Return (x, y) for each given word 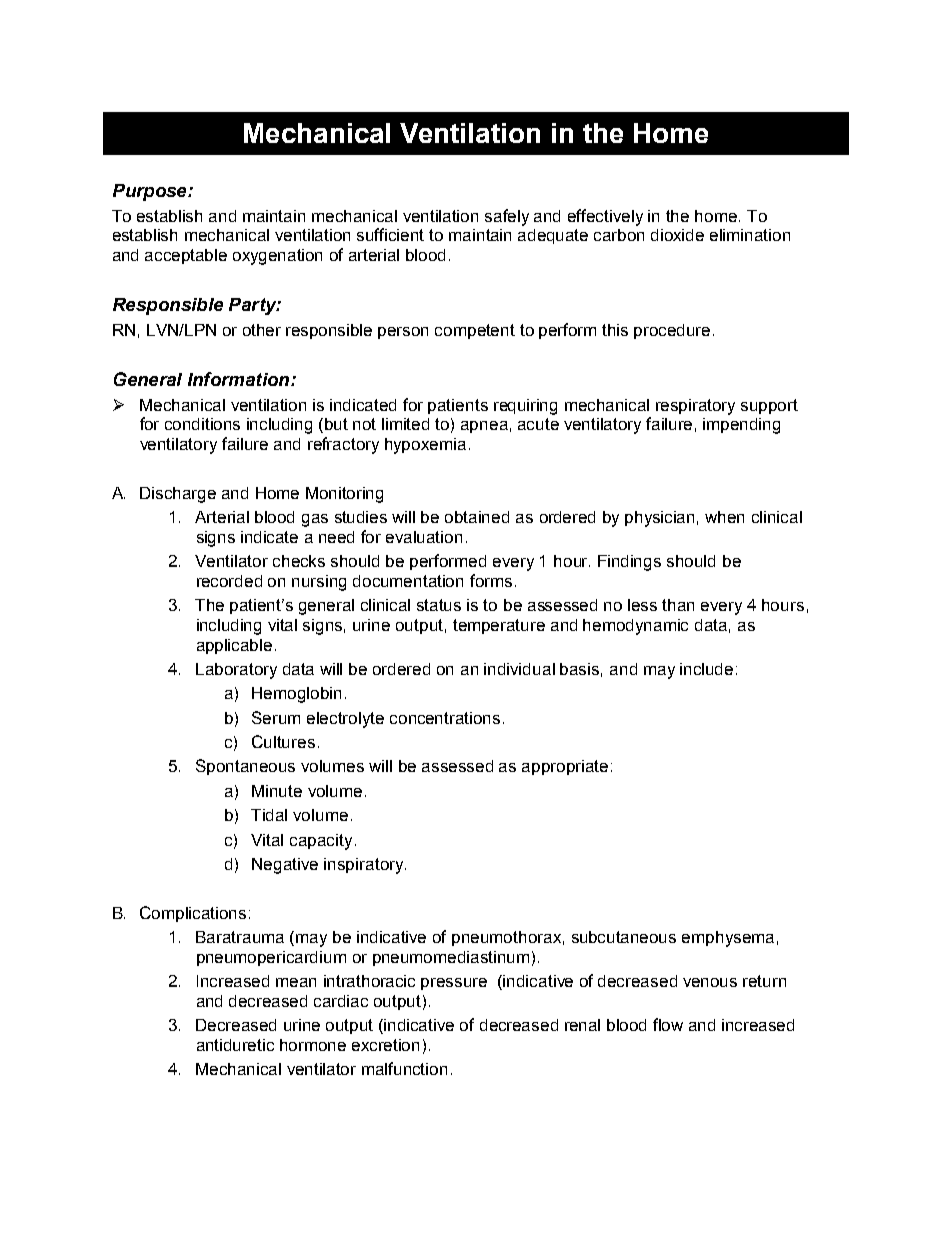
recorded (229, 581)
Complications (193, 914)
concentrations (445, 718)
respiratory (695, 407)
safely (507, 217)
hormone (313, 1045)
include (706, 669)
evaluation (424, 537)
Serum (276, 717)
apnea (484, 427)
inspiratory (365, 866)
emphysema (728, 939)
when (724, 517)
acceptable (186, 256)
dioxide (677, 235)
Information (240, 379)
